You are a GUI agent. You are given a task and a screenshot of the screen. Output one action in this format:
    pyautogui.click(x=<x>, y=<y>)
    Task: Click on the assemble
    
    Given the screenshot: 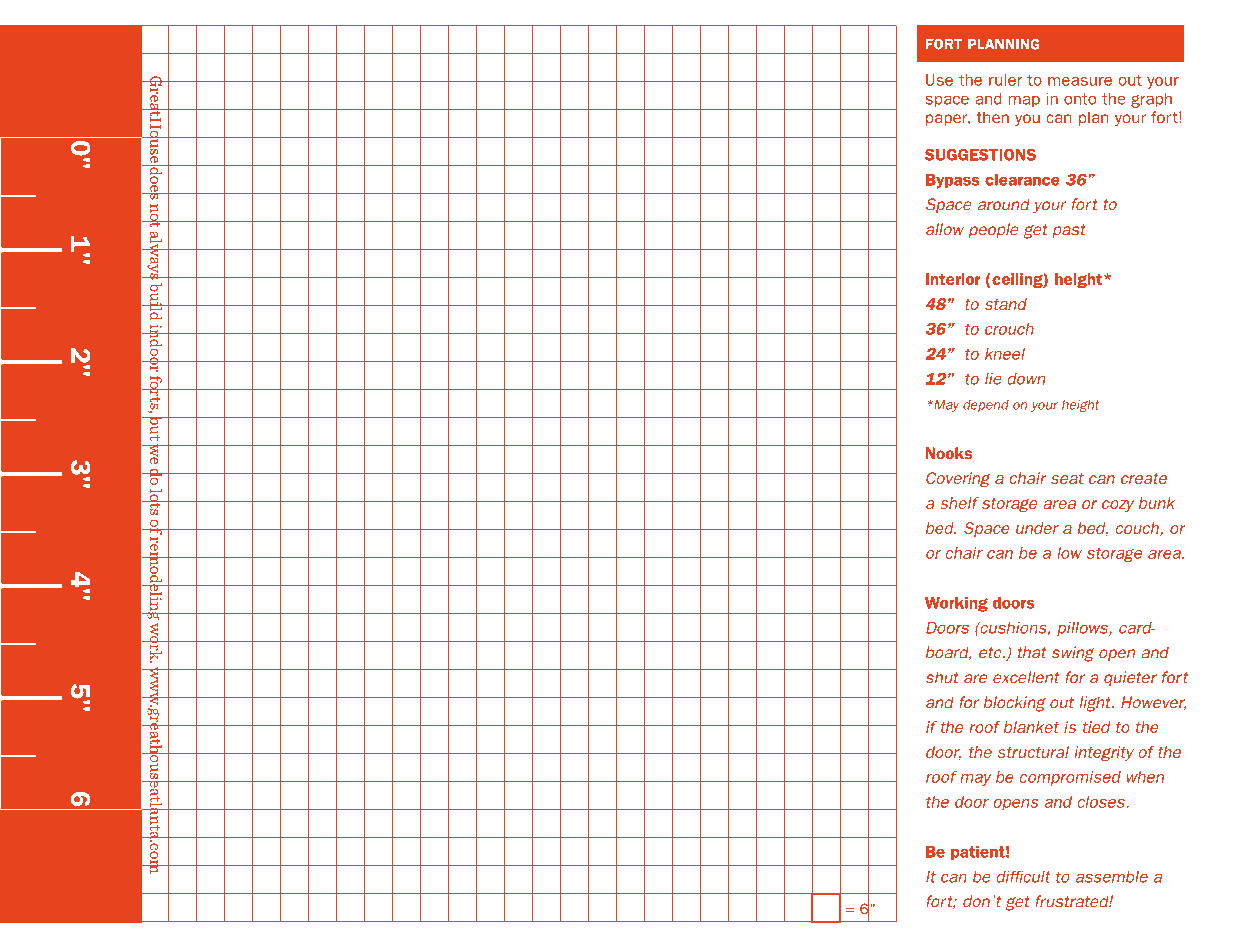 What is the action you would take?
    pyautogui.click(x=1112, y=876)
